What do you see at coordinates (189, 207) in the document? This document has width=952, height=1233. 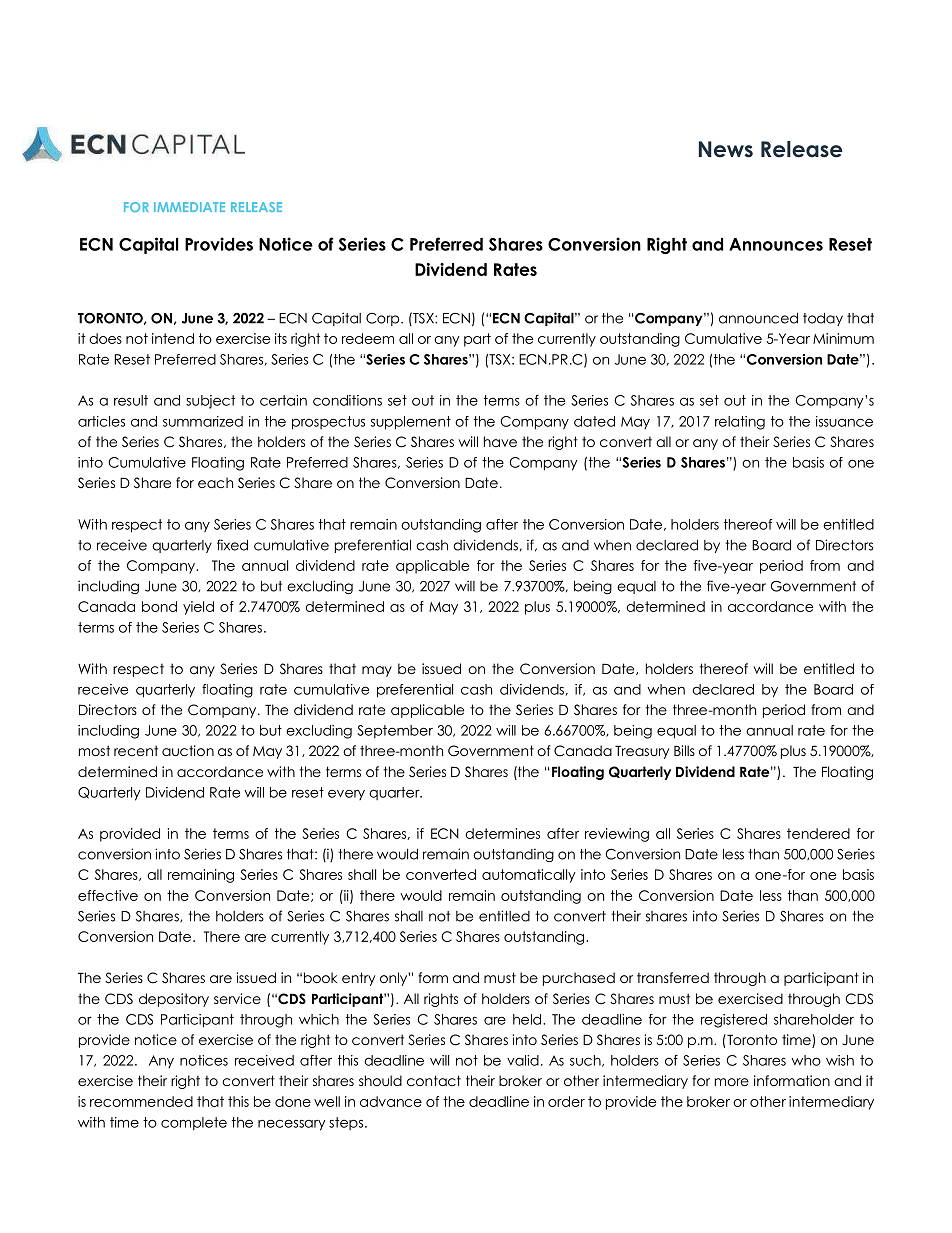 I see `IMMEDIATE` at bounding box center [189, 207].
